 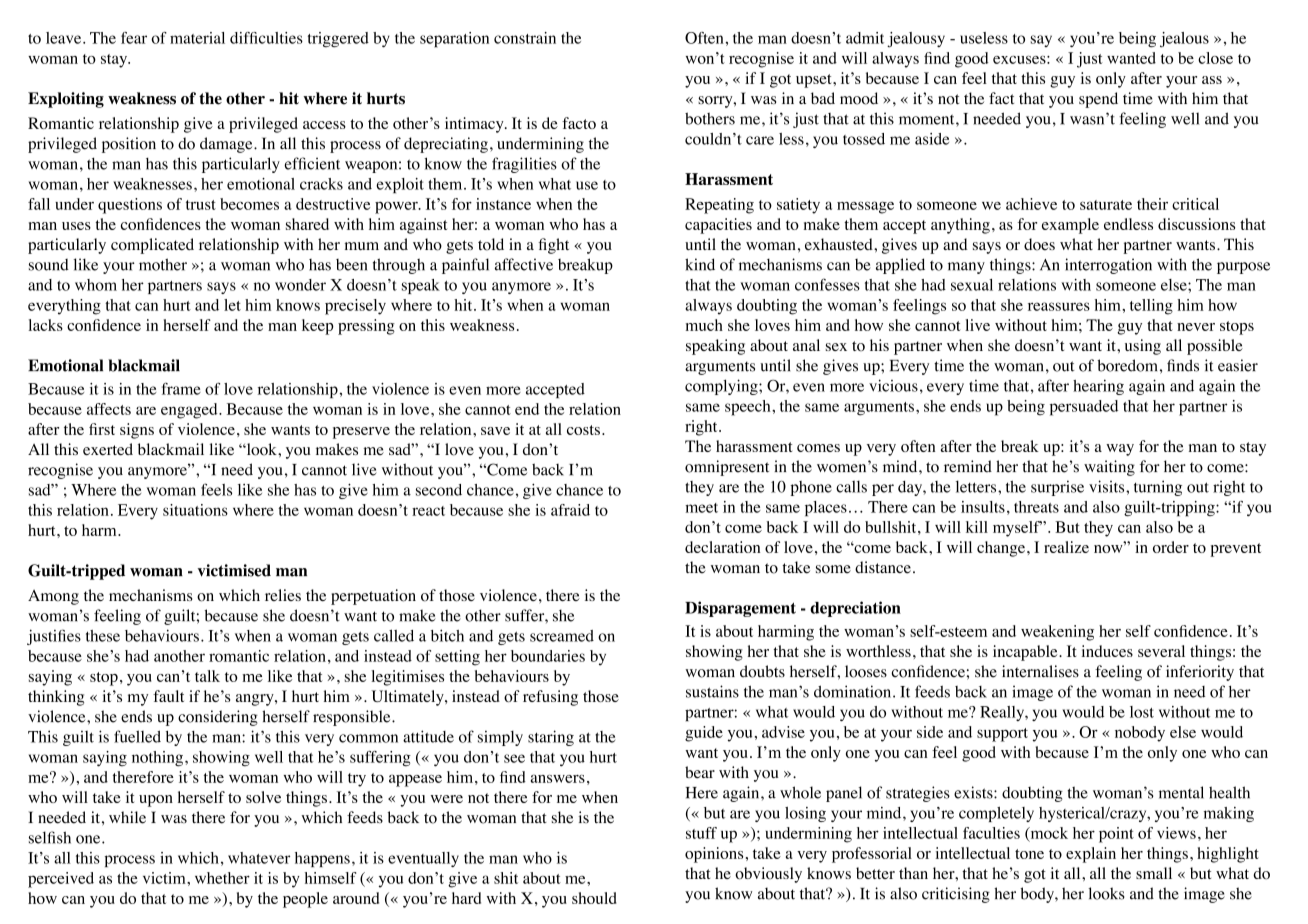 I want to click on keep, so click(x=318, y=327).
